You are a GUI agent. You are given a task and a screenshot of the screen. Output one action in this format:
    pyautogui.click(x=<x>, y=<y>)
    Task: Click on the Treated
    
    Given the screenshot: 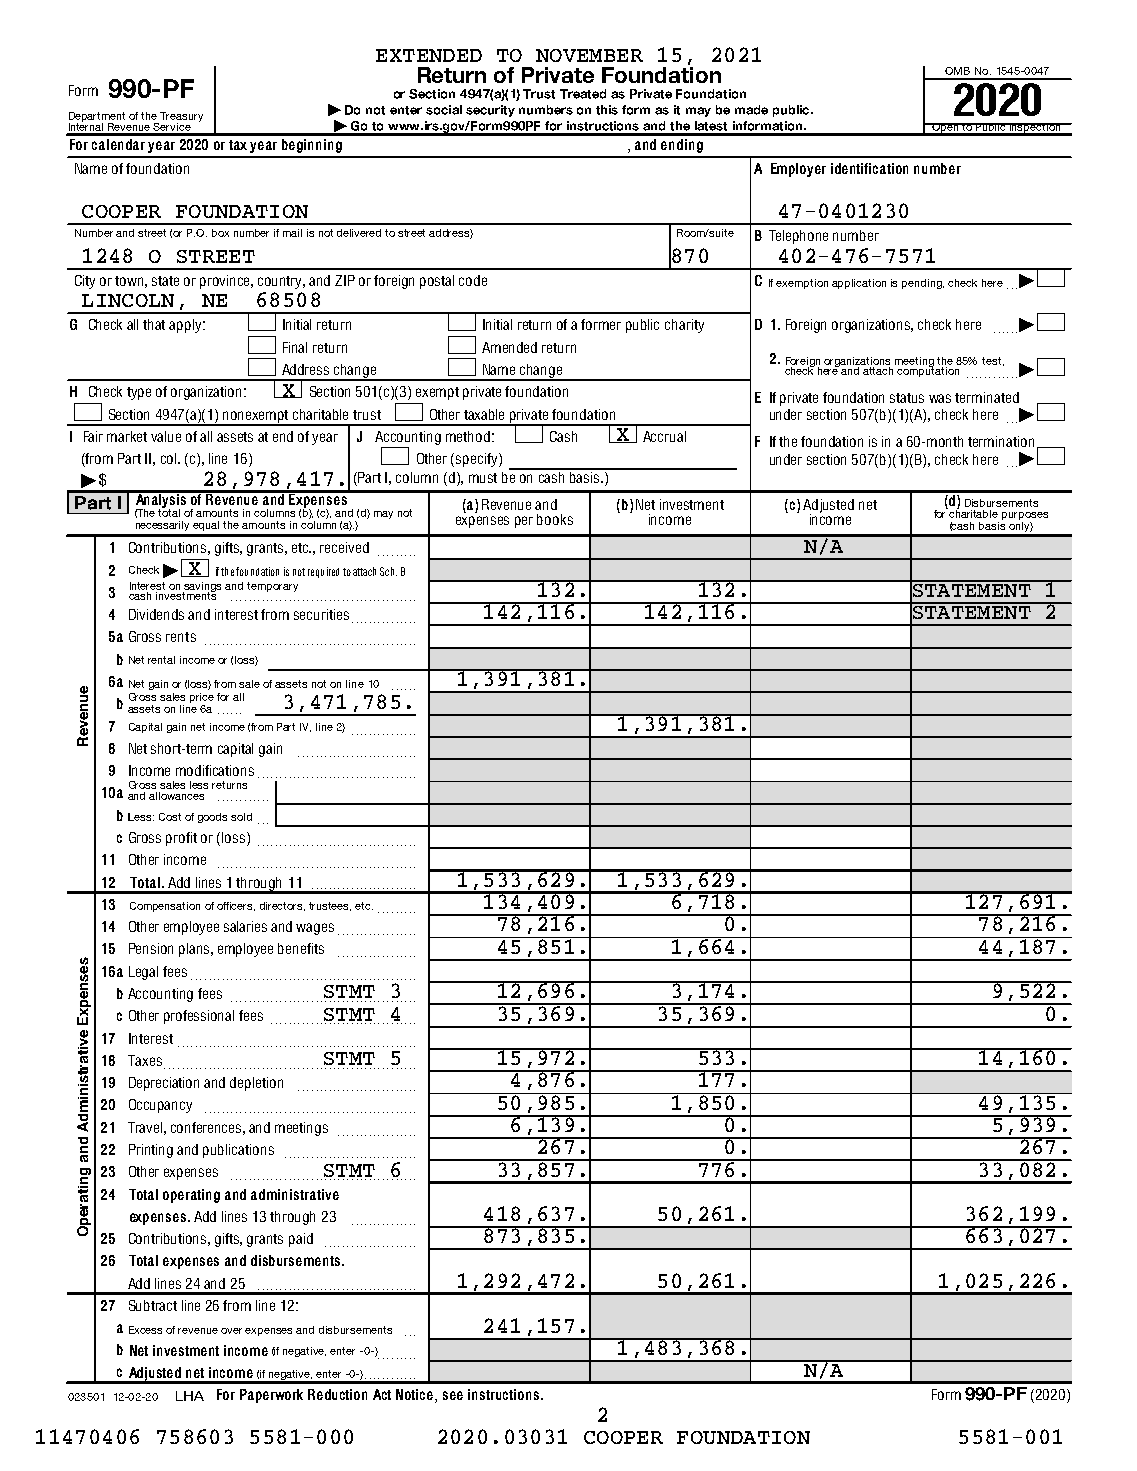 What is the action you would take?
    pyautogui.click(x=583, y=94)
